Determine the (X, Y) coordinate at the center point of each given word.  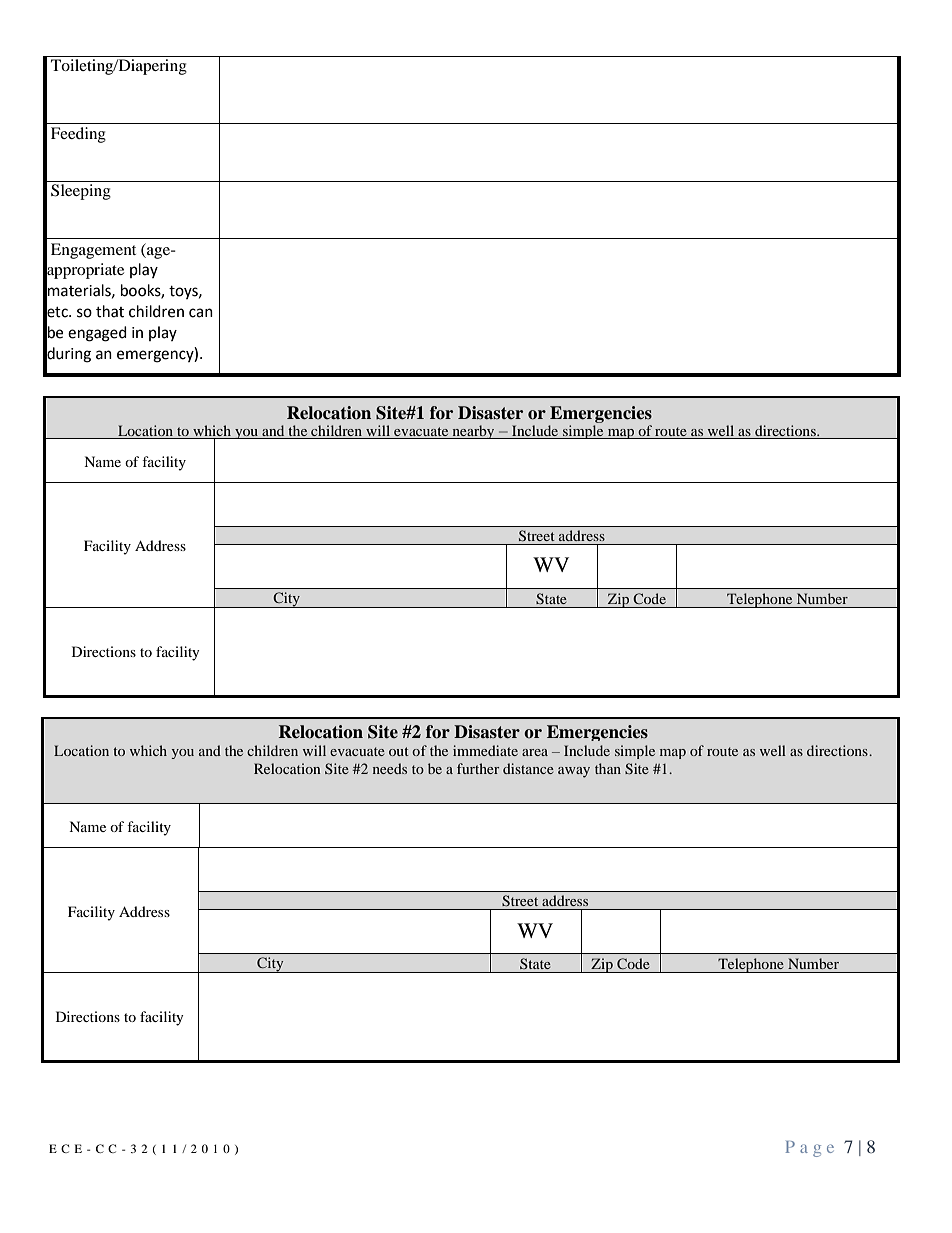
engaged (97, 334)
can (201, 313)
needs (390, 768)
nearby (473, 432)
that (110, 311)
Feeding (78, 135)
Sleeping (81, 192)
